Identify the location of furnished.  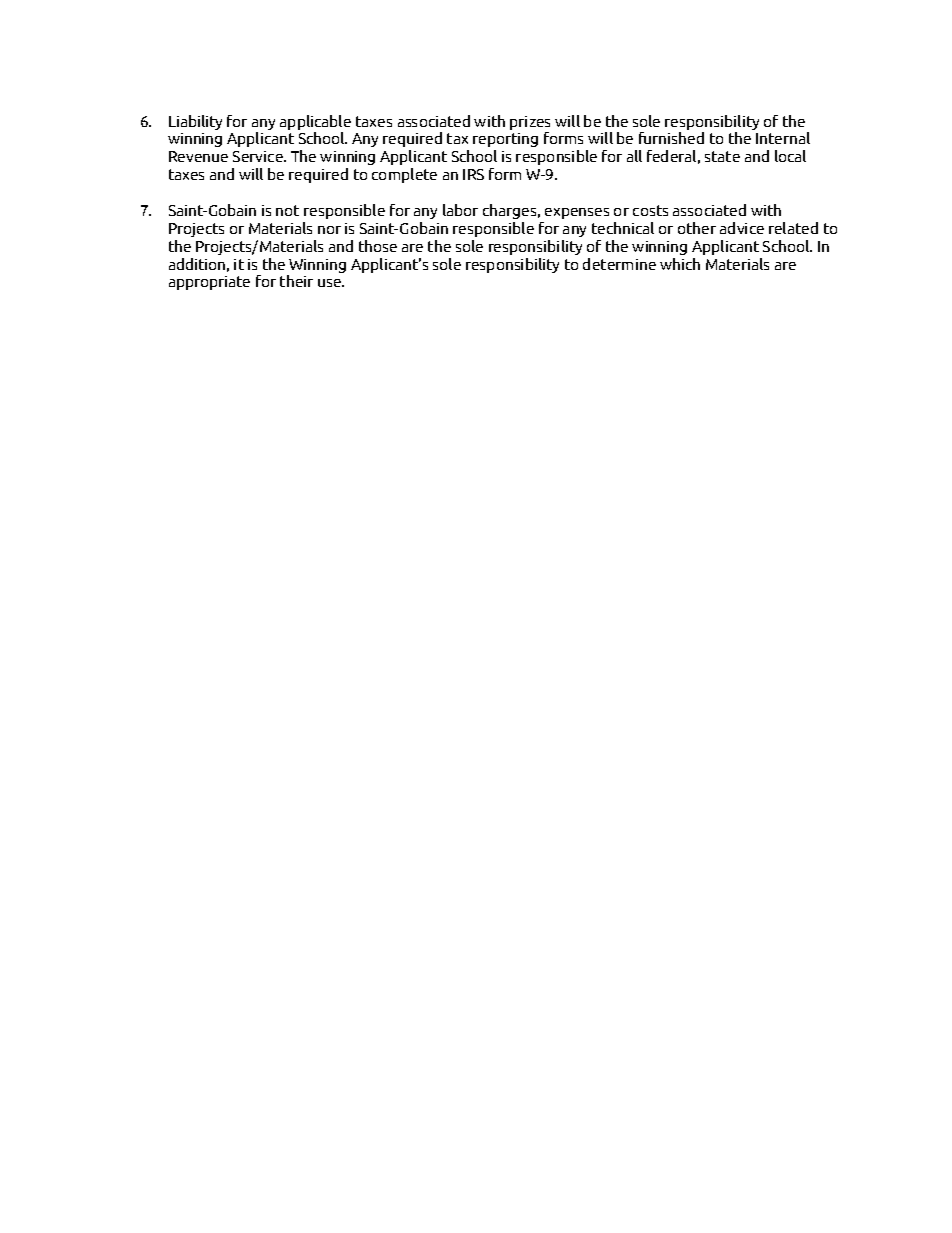
(671, 138).
